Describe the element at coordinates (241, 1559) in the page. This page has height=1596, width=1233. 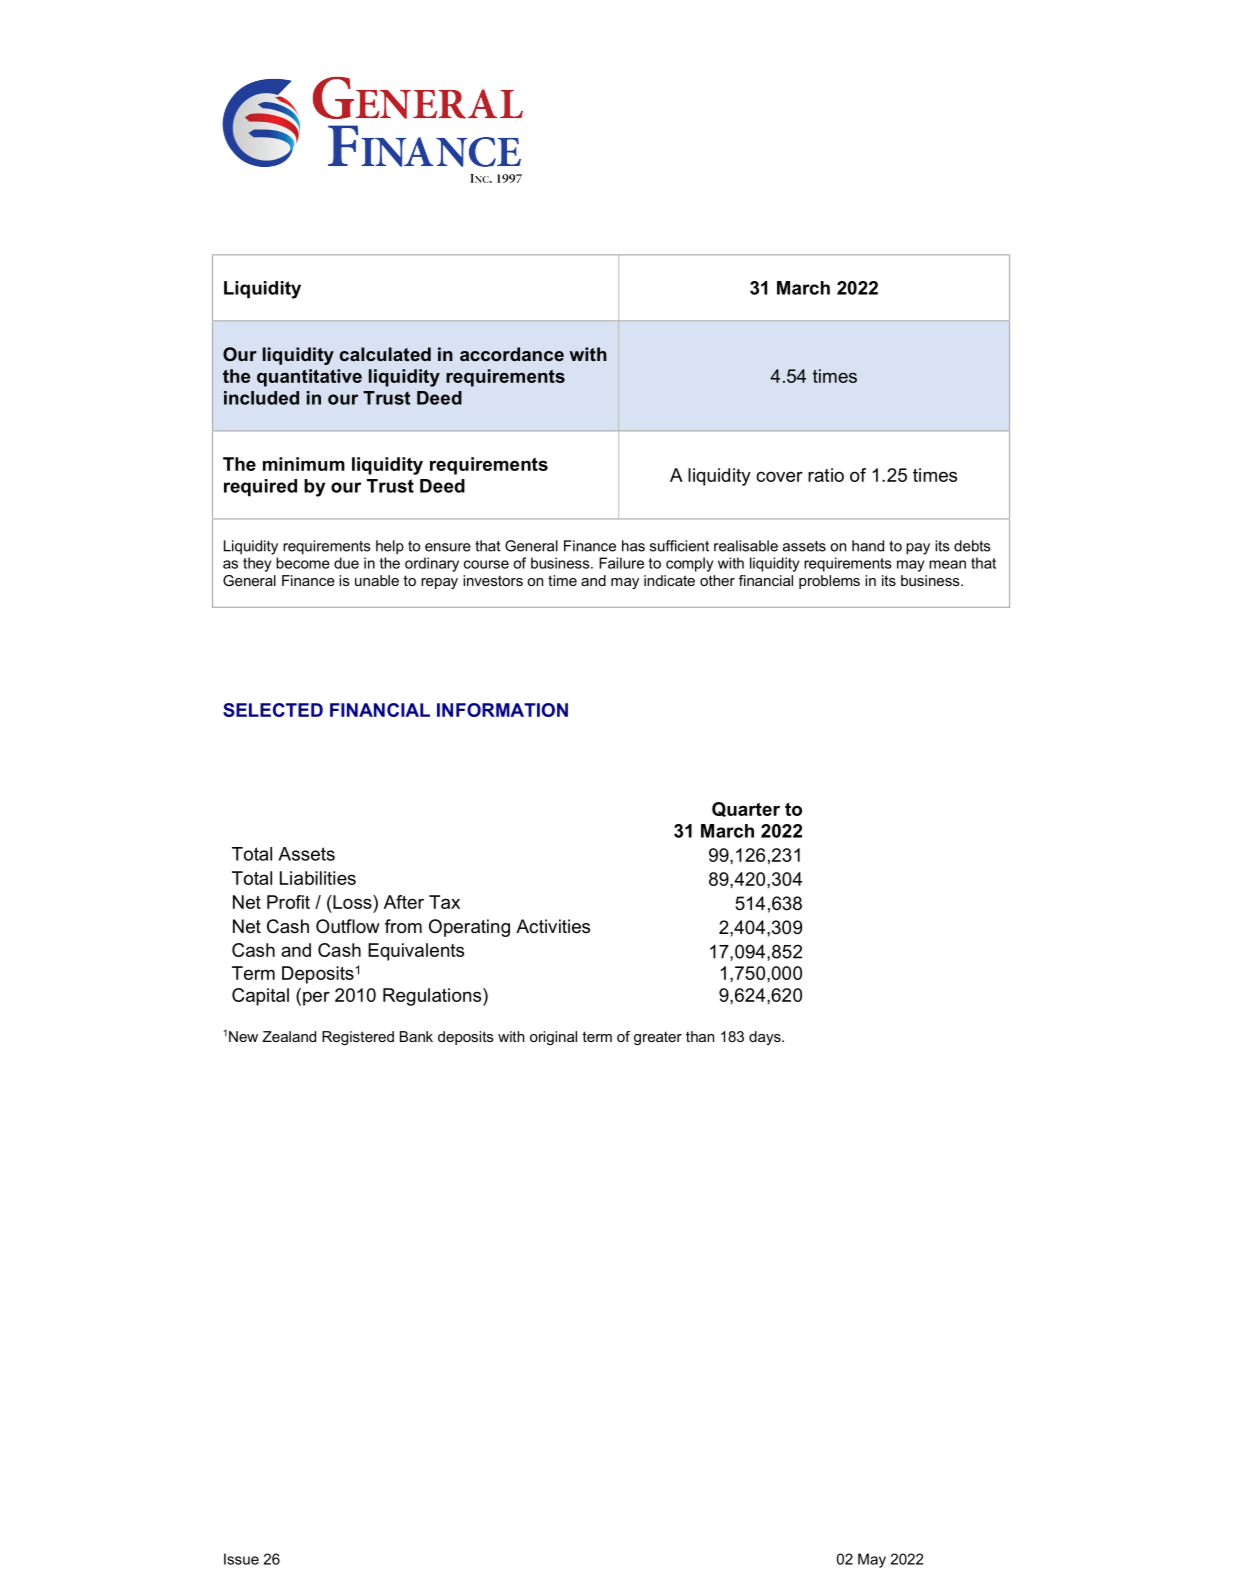
I see `Issue` at that location.
